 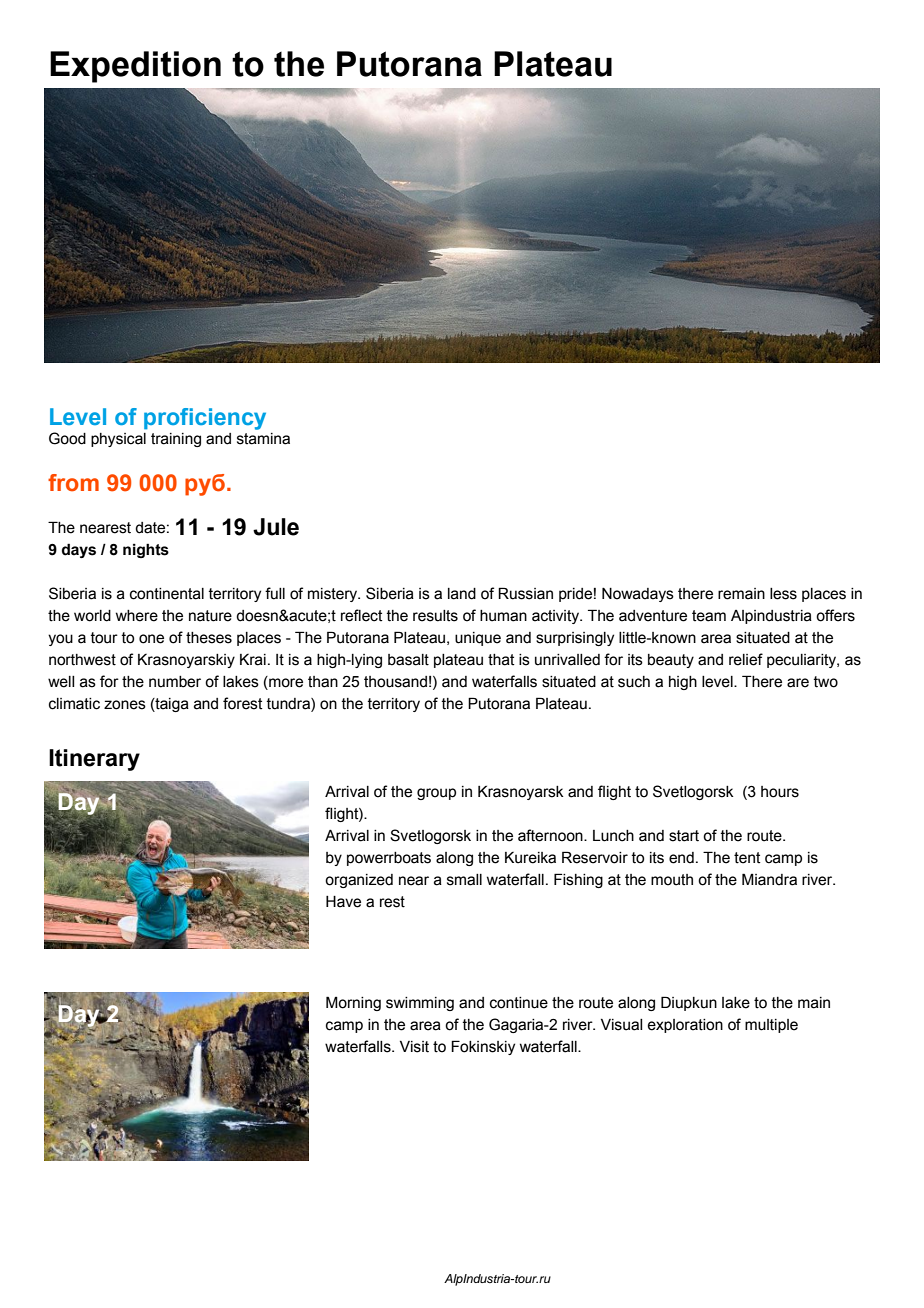 I want to click on stamina, so click(x=263, y=439).
